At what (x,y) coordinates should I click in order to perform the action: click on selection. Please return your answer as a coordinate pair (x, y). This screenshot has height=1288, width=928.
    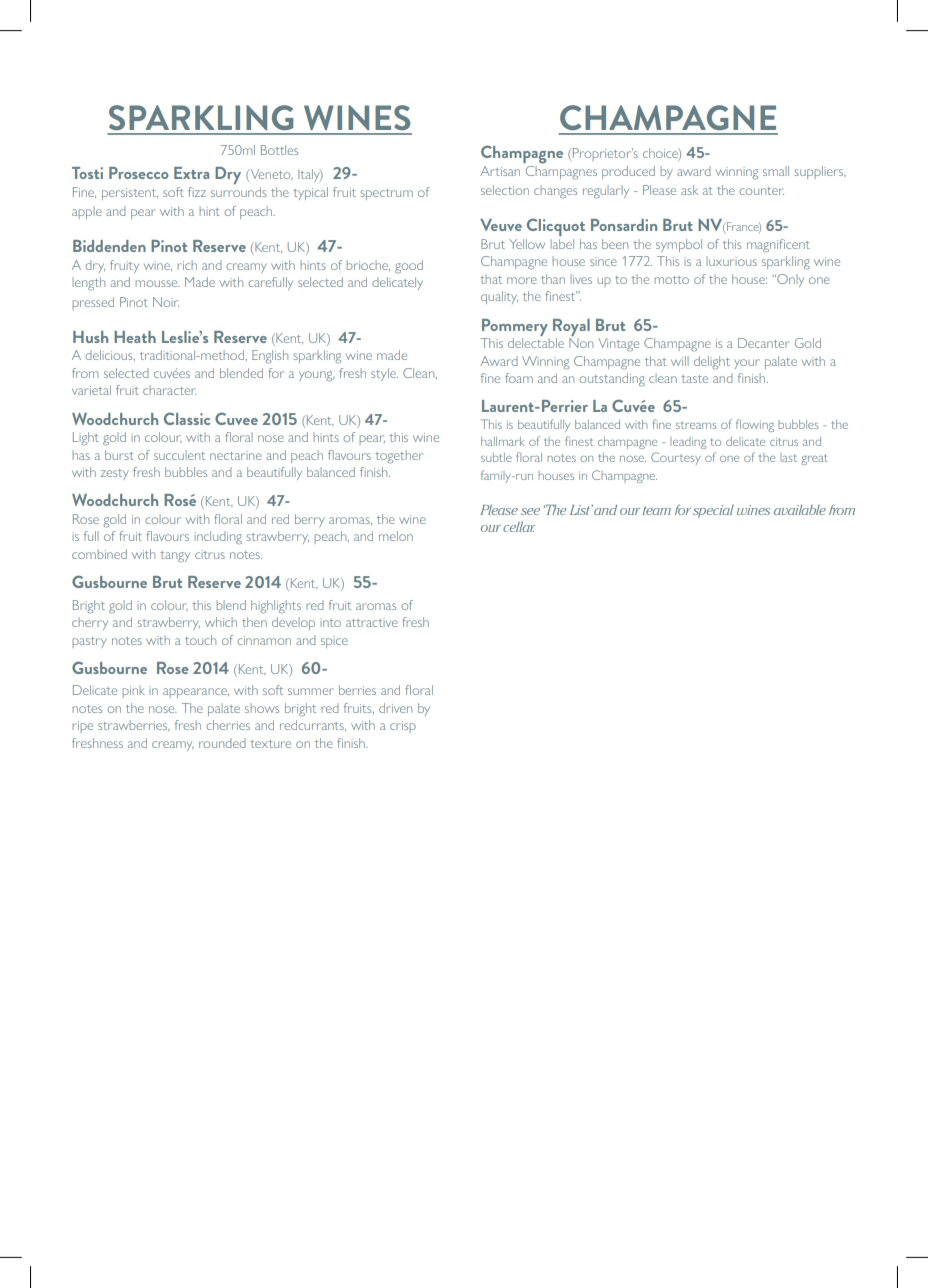
    Looking at the image, I should click on (505, 190).
